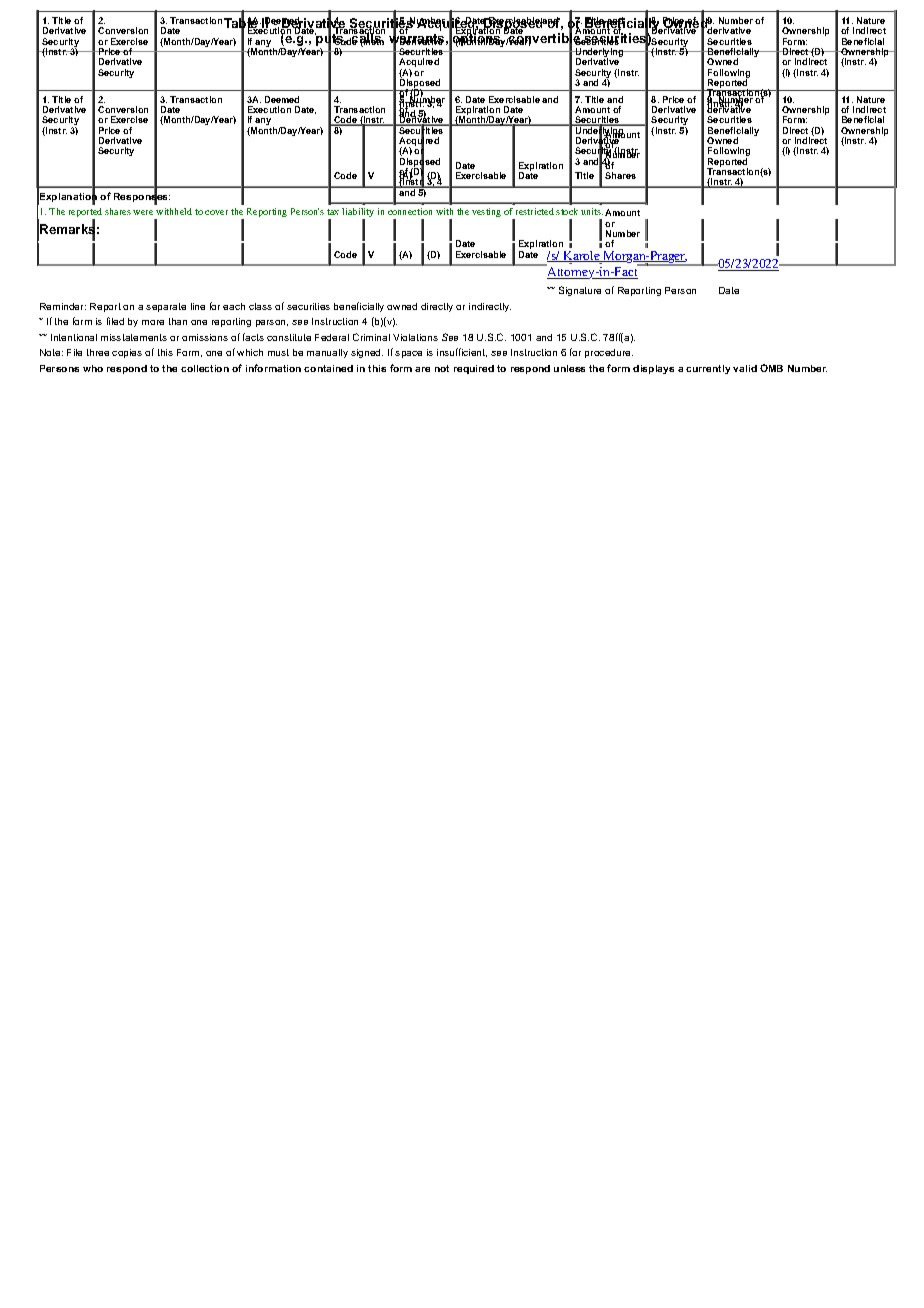  What do you see at coordinates (143, 212) in the screenshot?
I see `were` at bounding box center [143, 212].
